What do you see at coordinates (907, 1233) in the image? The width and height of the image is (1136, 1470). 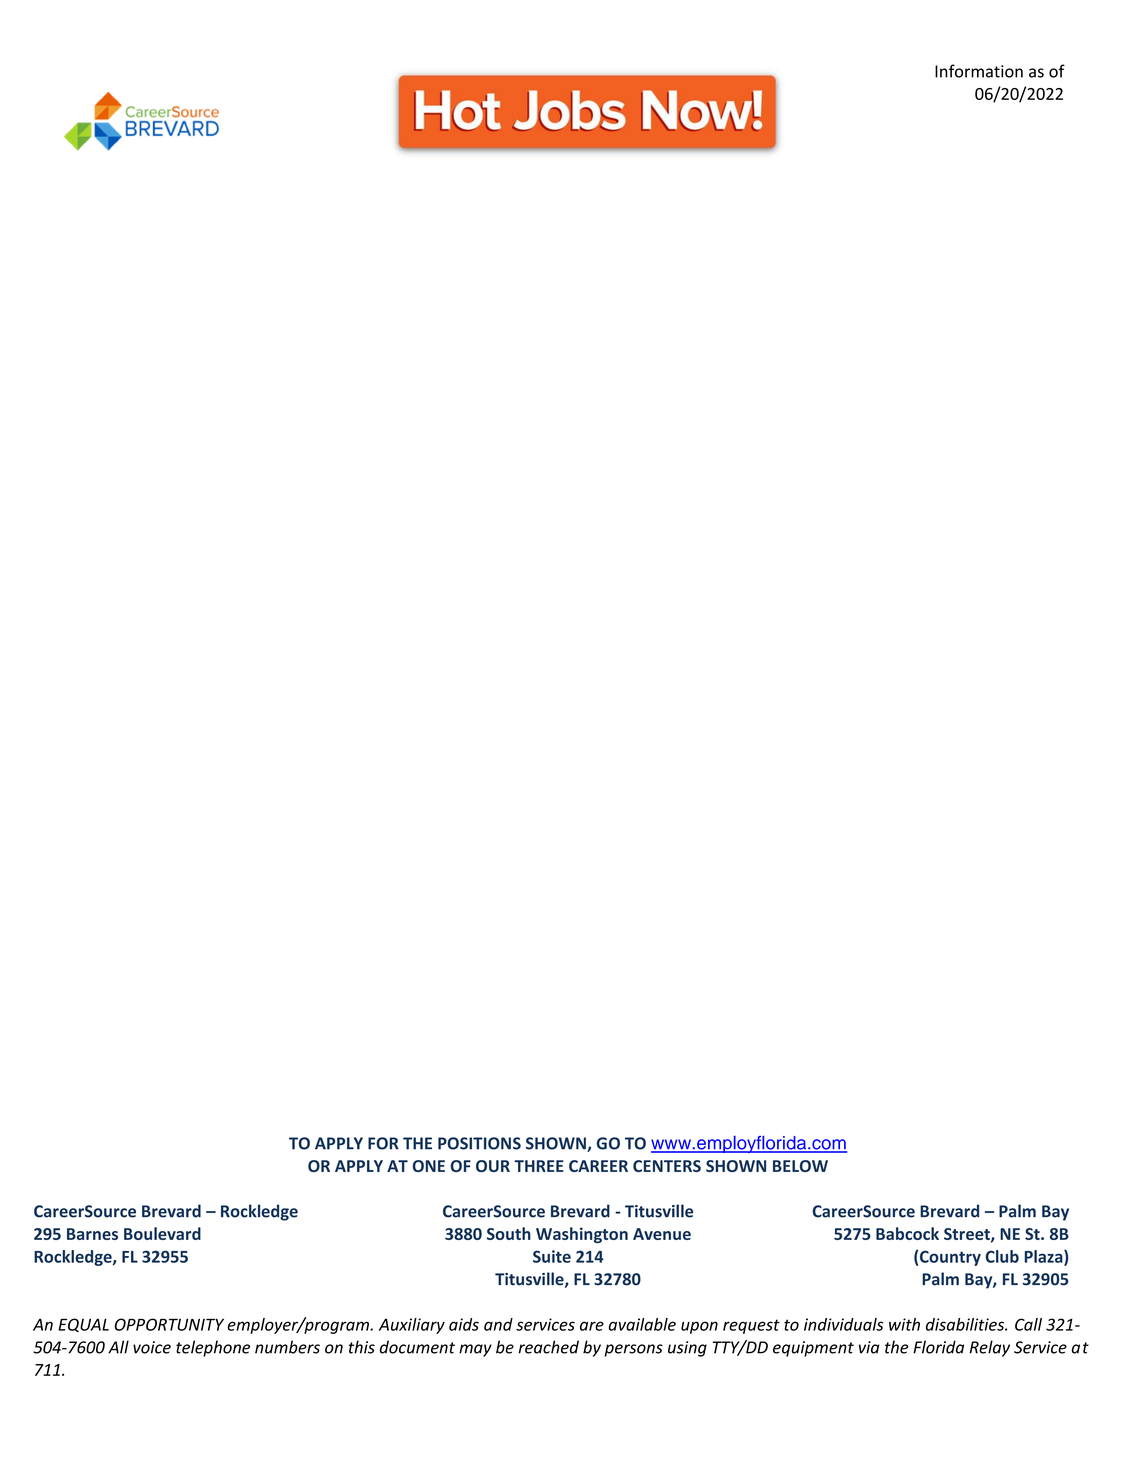 I see `Babcock` at bounding box center [907, 1233].
